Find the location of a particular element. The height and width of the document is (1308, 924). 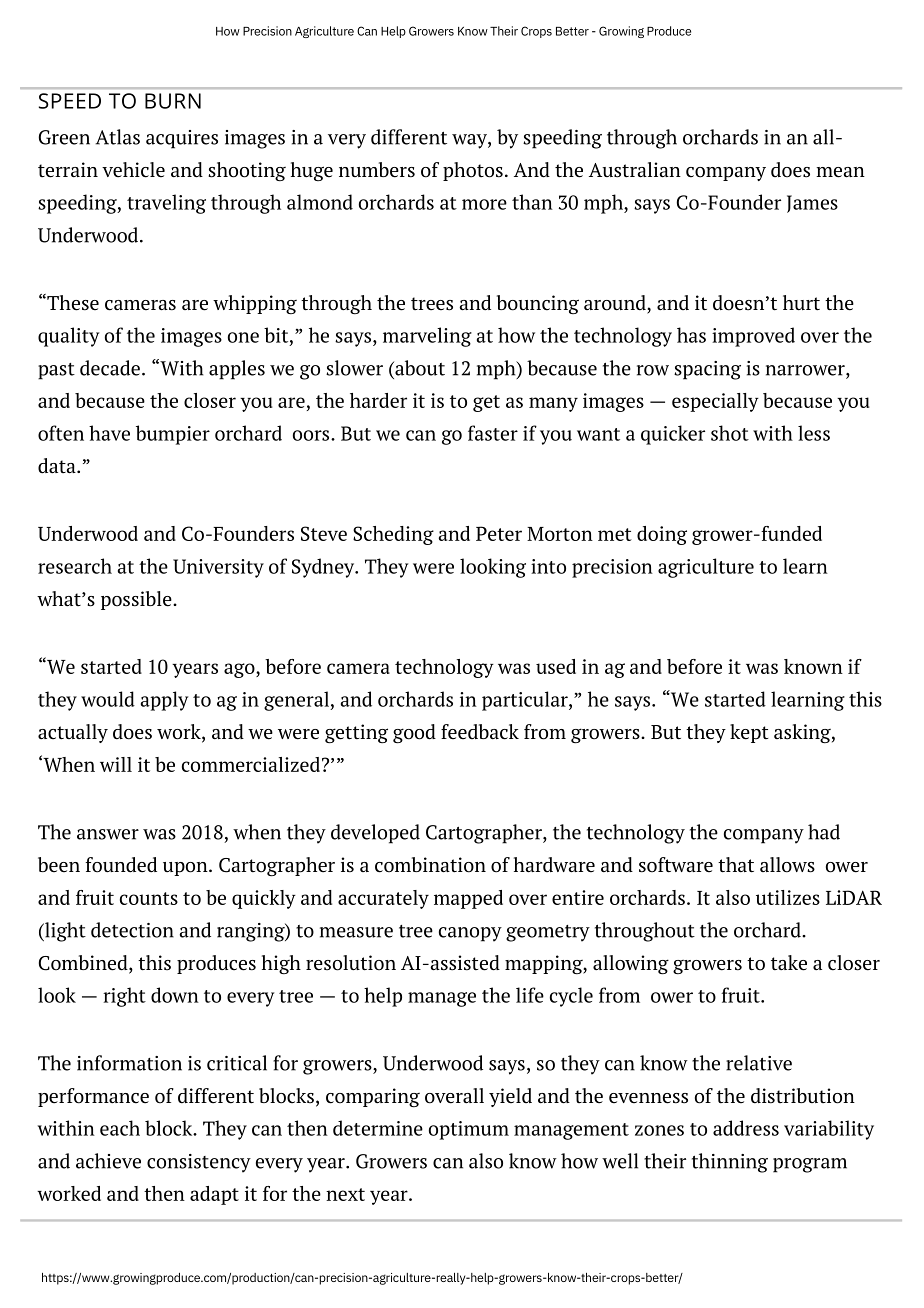

possible is located at coordinates (137, 600).
